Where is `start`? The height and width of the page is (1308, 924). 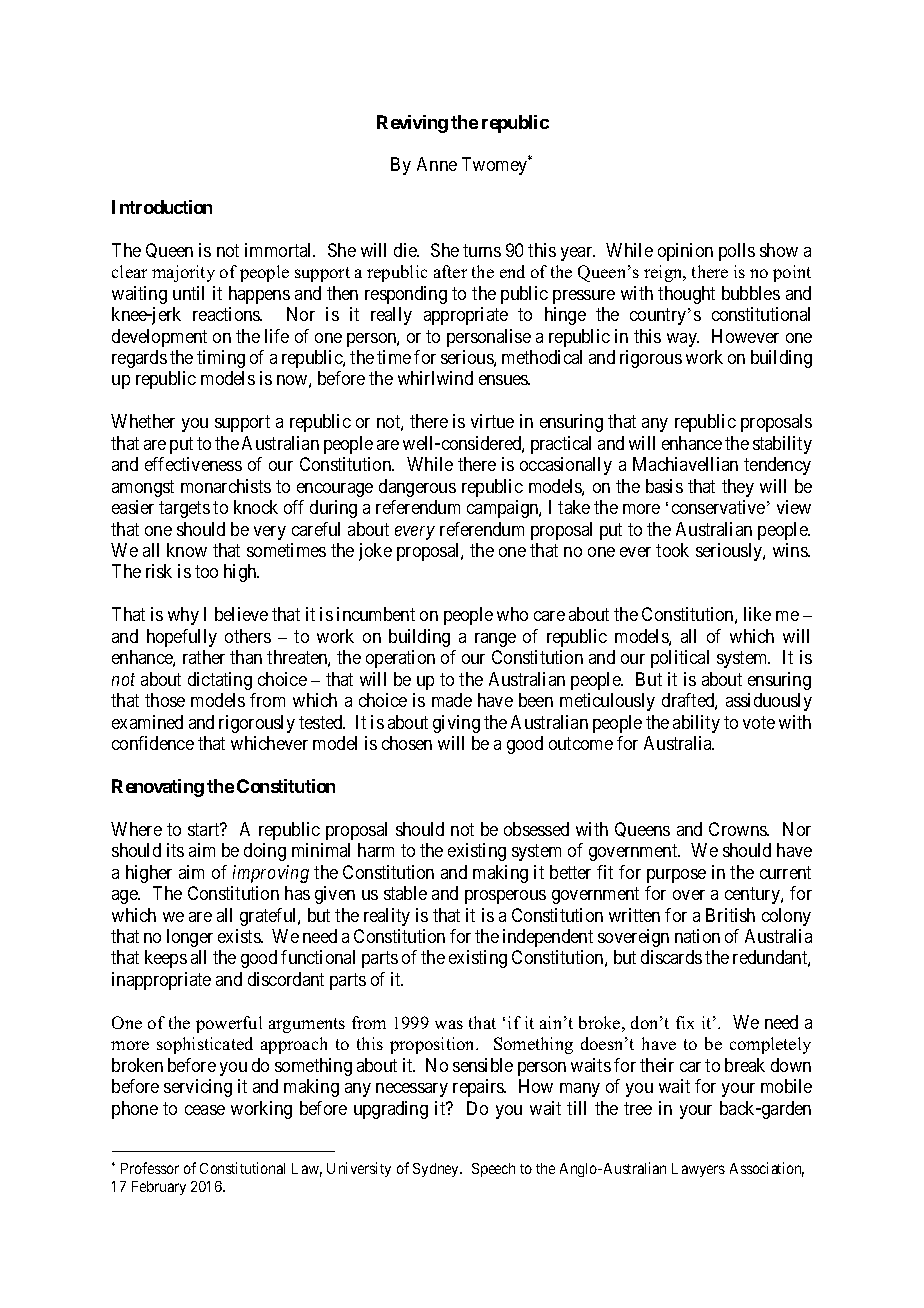
start is located at coordinates (205, 829).
